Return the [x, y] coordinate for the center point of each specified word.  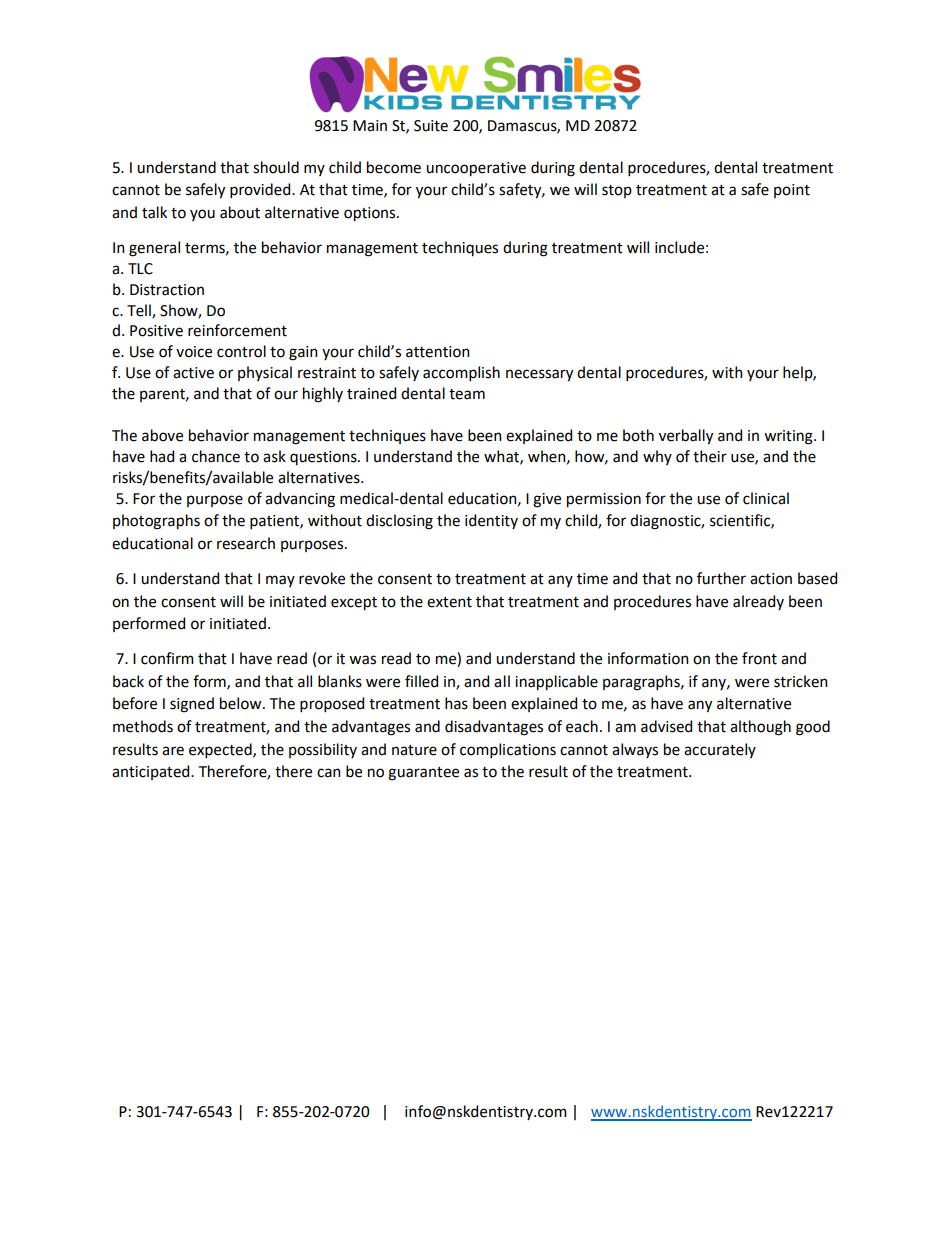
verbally [686, 437]
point [792, 191]
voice [194, 352]
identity [491, 521]
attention [438, 352]
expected [221, 750]
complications [508, 750]
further [721, 578]
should [276, 167]
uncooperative [476, 169]
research [246, 543]
